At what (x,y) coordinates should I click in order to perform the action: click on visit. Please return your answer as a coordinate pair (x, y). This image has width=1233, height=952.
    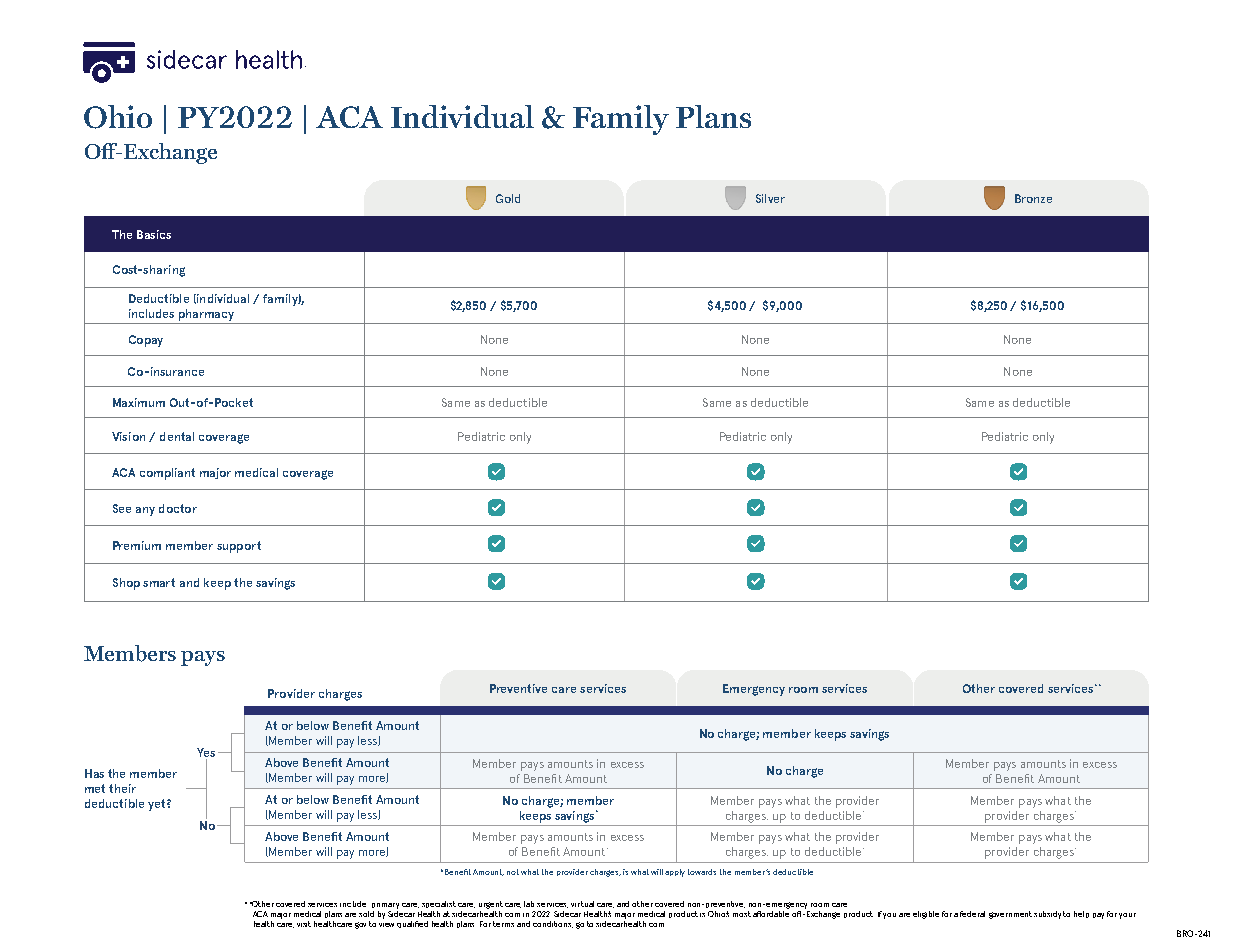
    Looking at the image, I should click on (304, 924).
